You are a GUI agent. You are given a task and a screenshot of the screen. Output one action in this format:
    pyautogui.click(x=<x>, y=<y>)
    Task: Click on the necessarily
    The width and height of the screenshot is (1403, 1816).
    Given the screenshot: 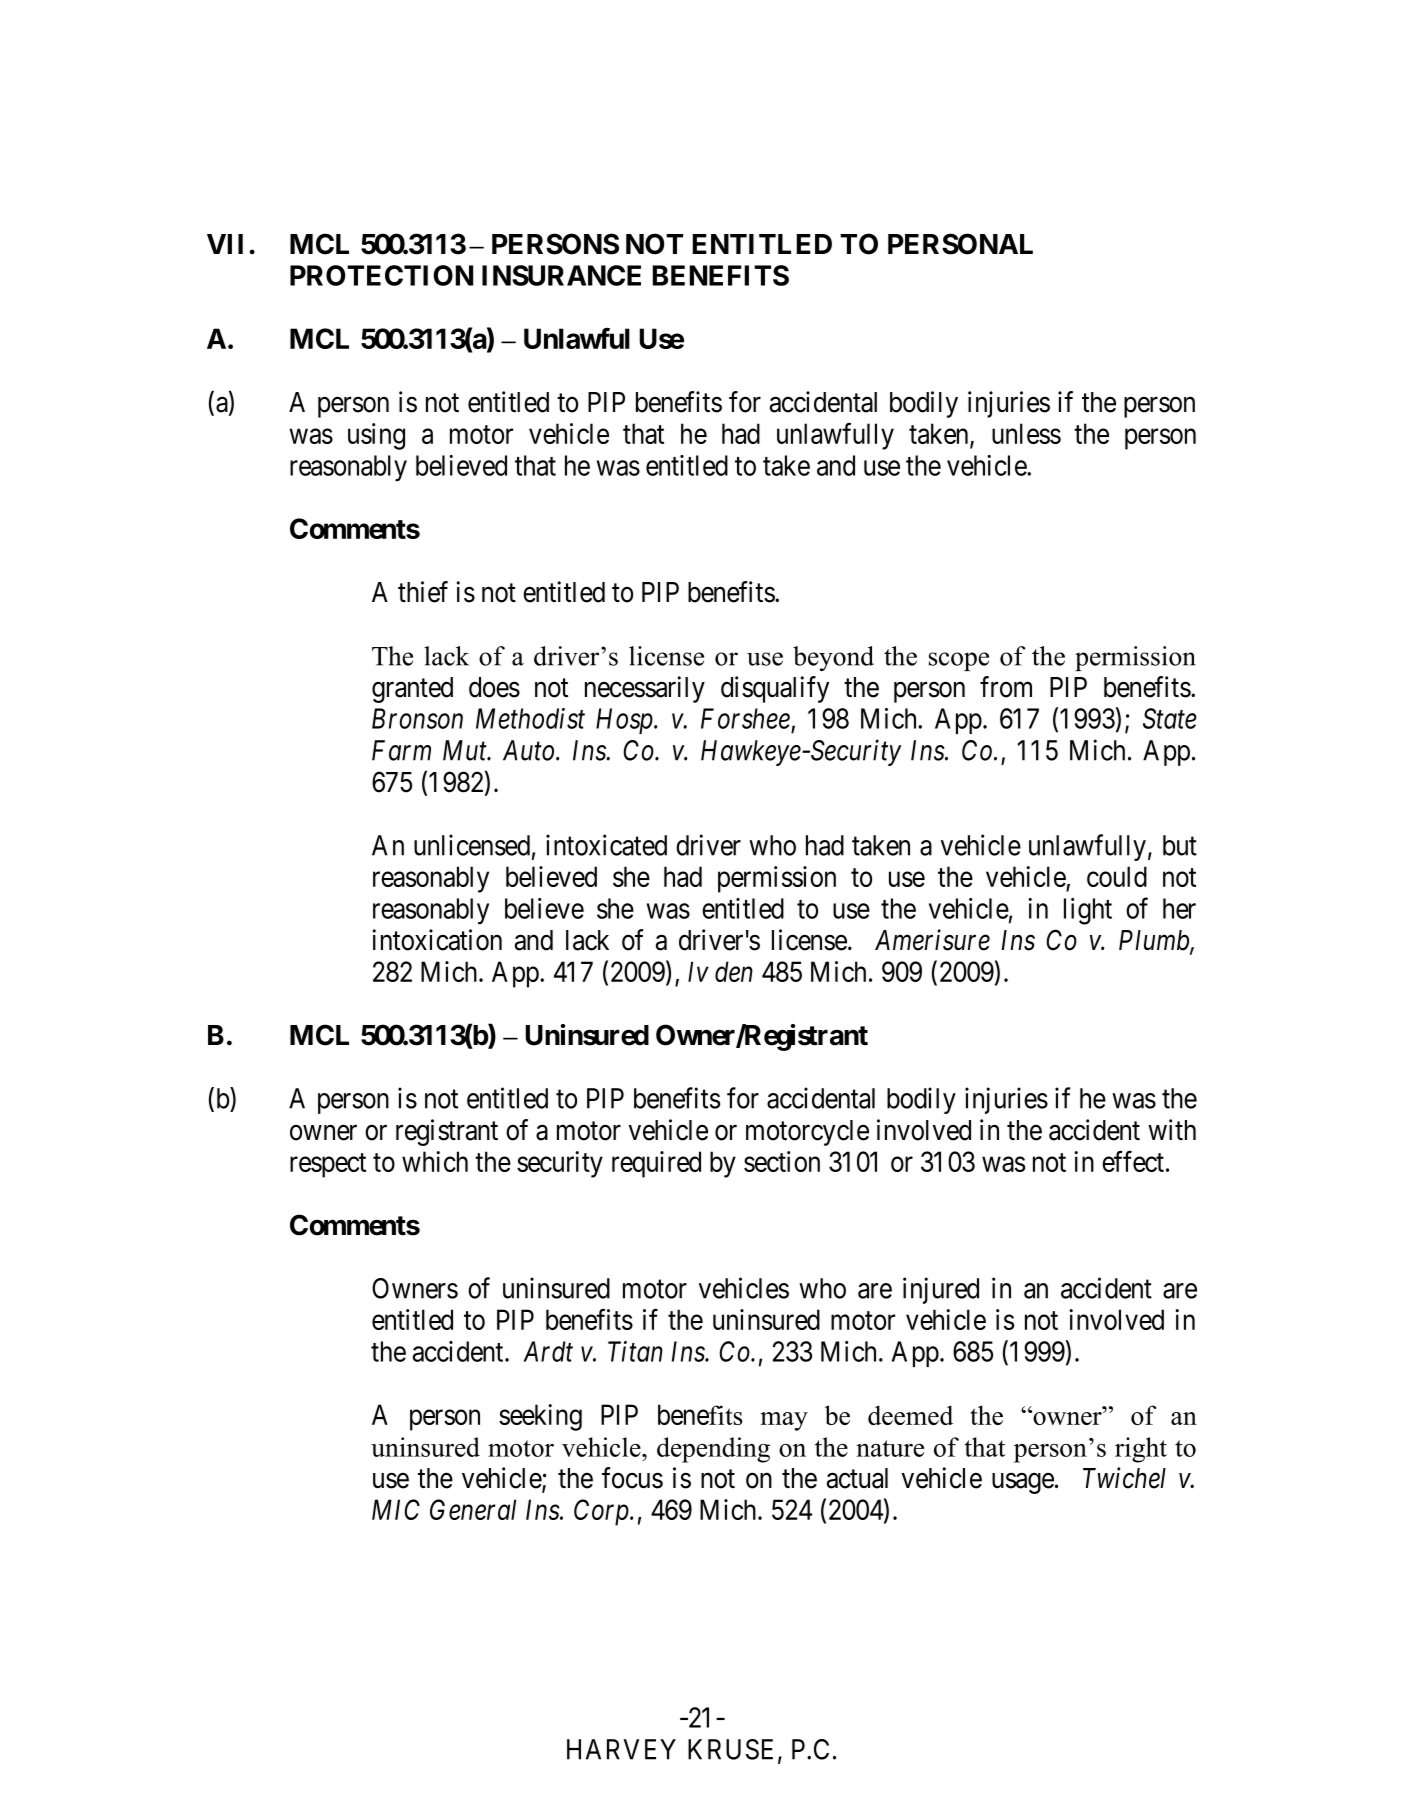 What is the action you would take?
    pyautogui.click(x=645, y=689)
